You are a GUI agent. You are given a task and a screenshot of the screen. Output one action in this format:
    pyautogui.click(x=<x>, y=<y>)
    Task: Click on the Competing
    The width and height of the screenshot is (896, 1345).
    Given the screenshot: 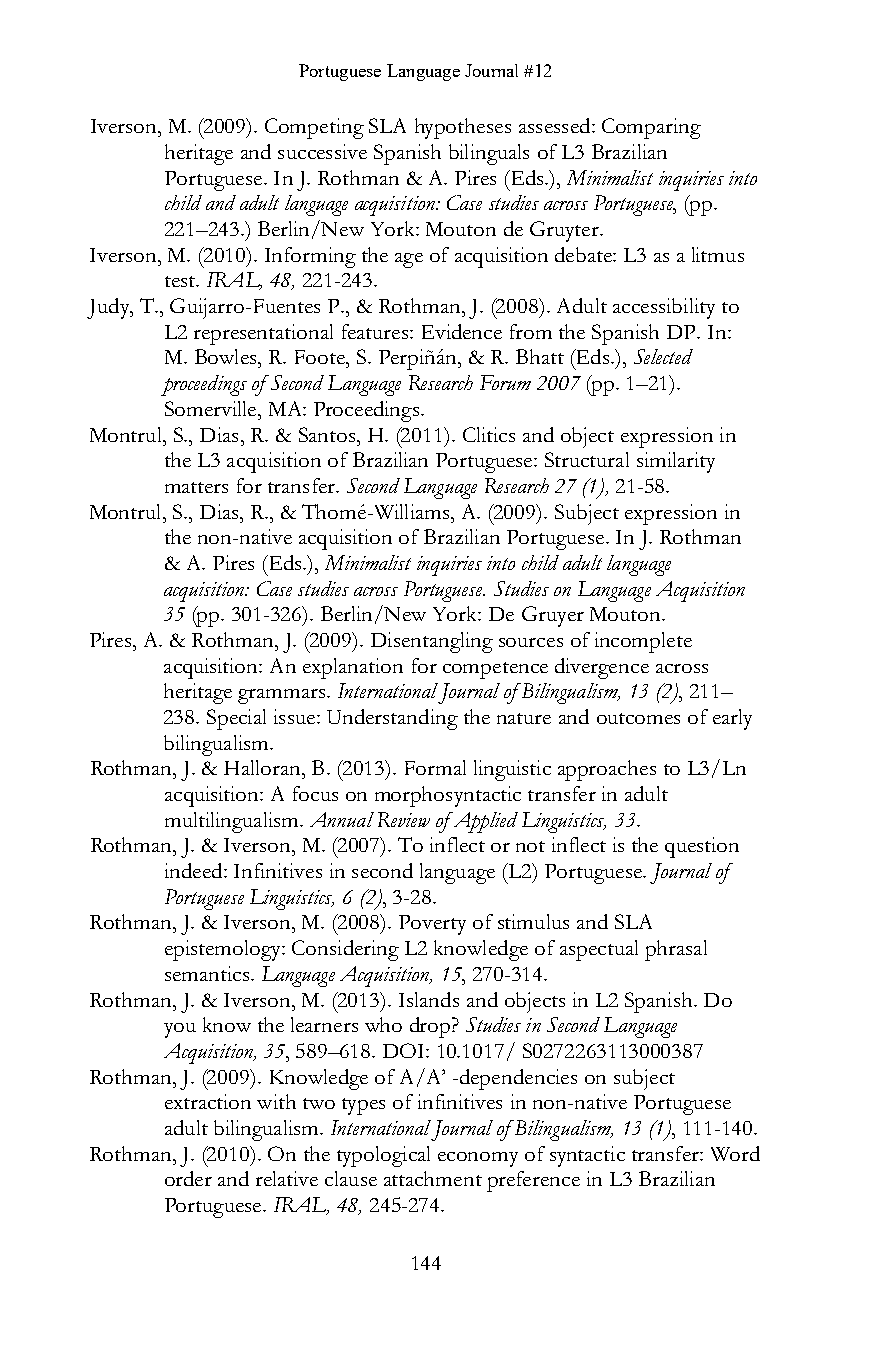 What is the action you would take?
    pyautogui.click(x=314, y=128)
